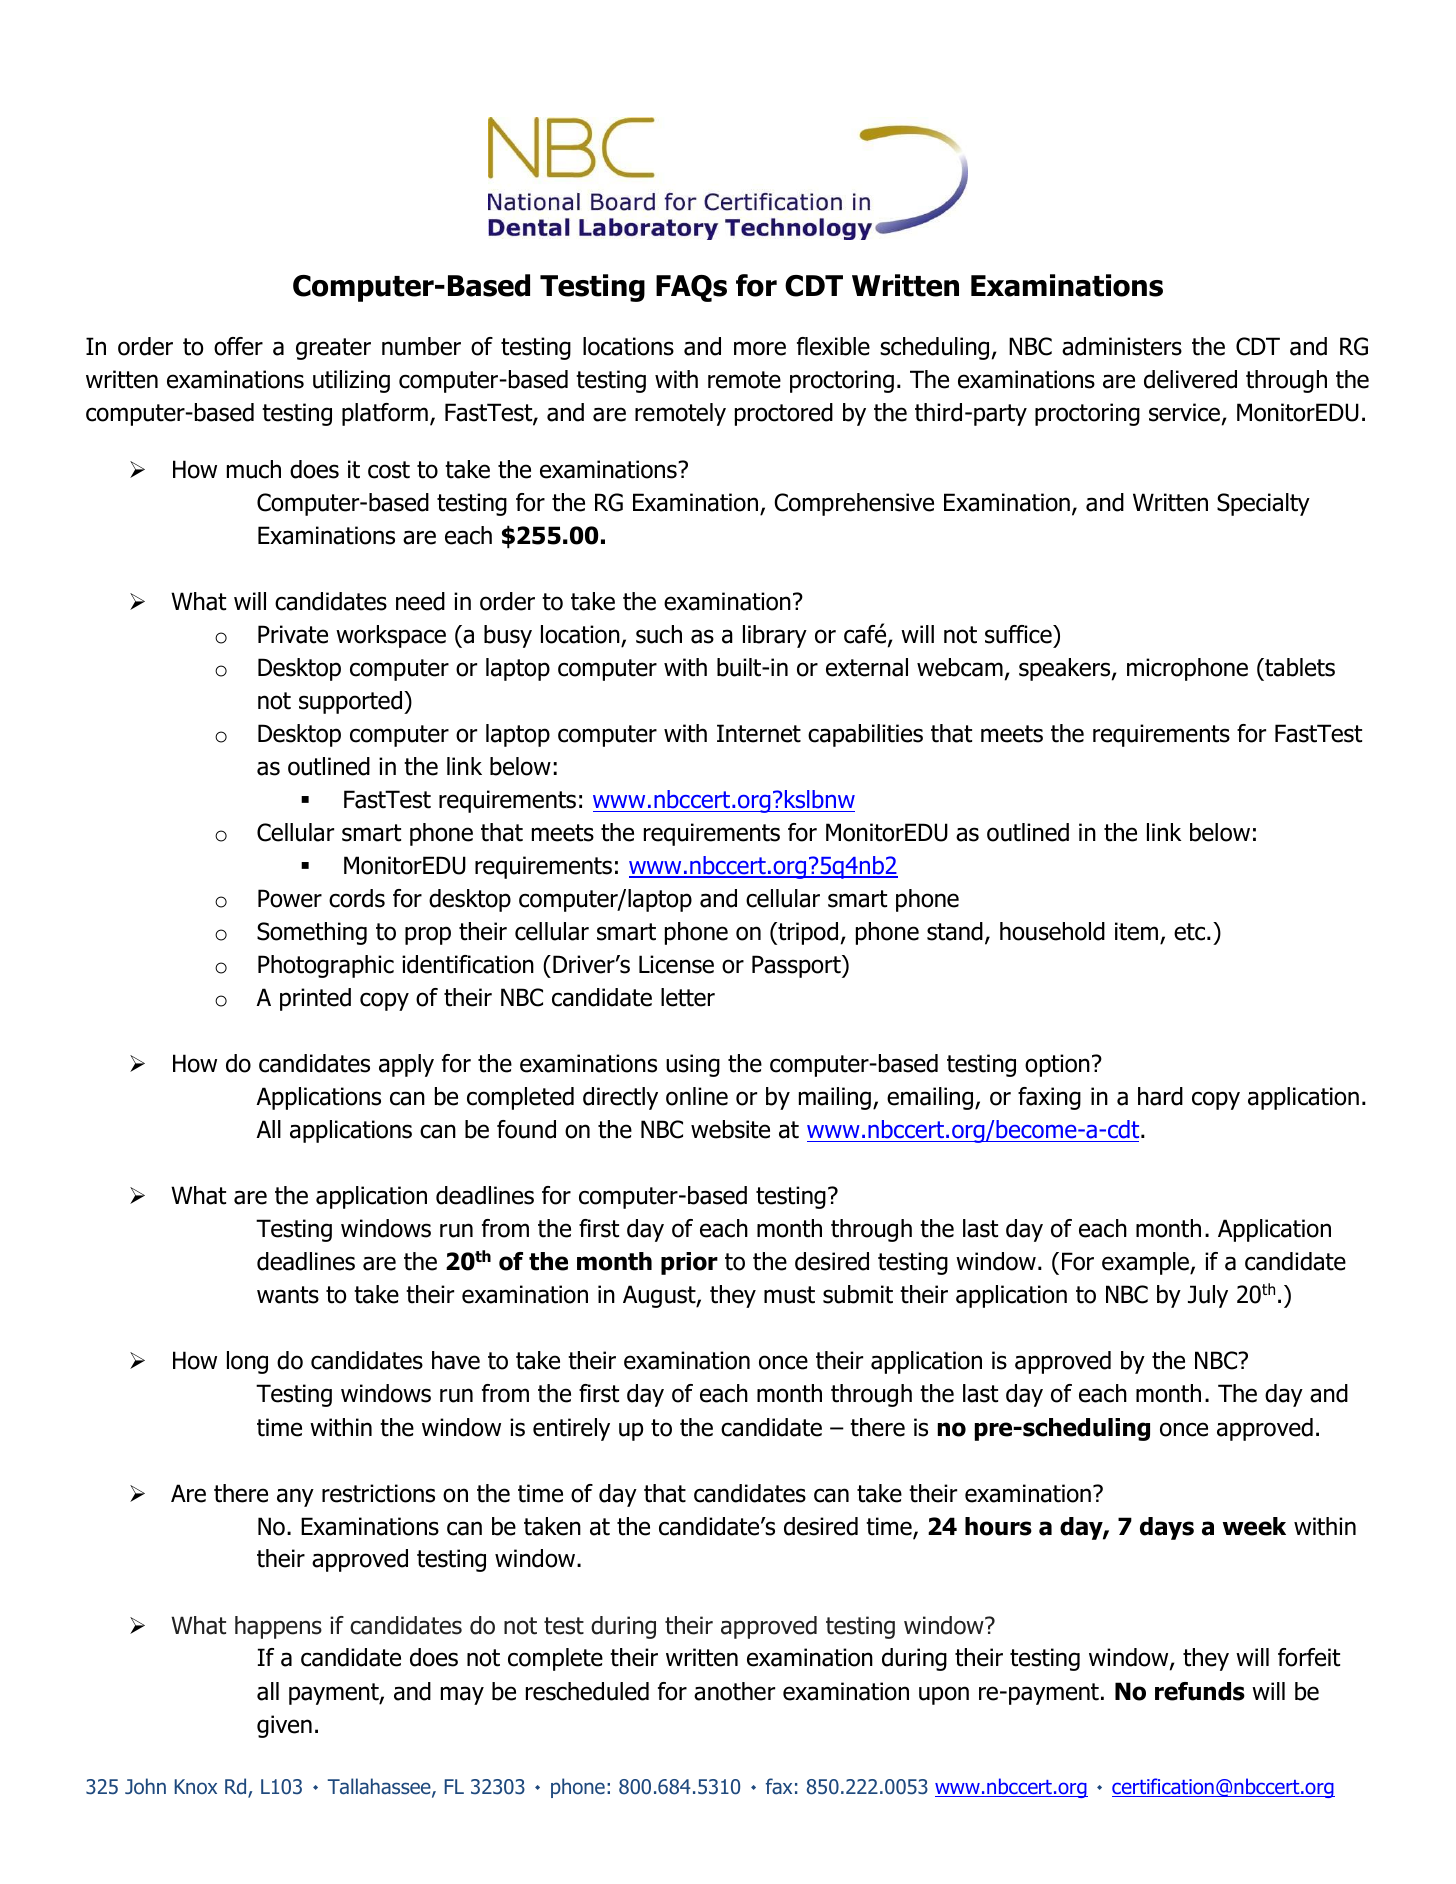  Describe the element at coordinates (1190, 379) in the screenshot. I see `delivered` at that location.
